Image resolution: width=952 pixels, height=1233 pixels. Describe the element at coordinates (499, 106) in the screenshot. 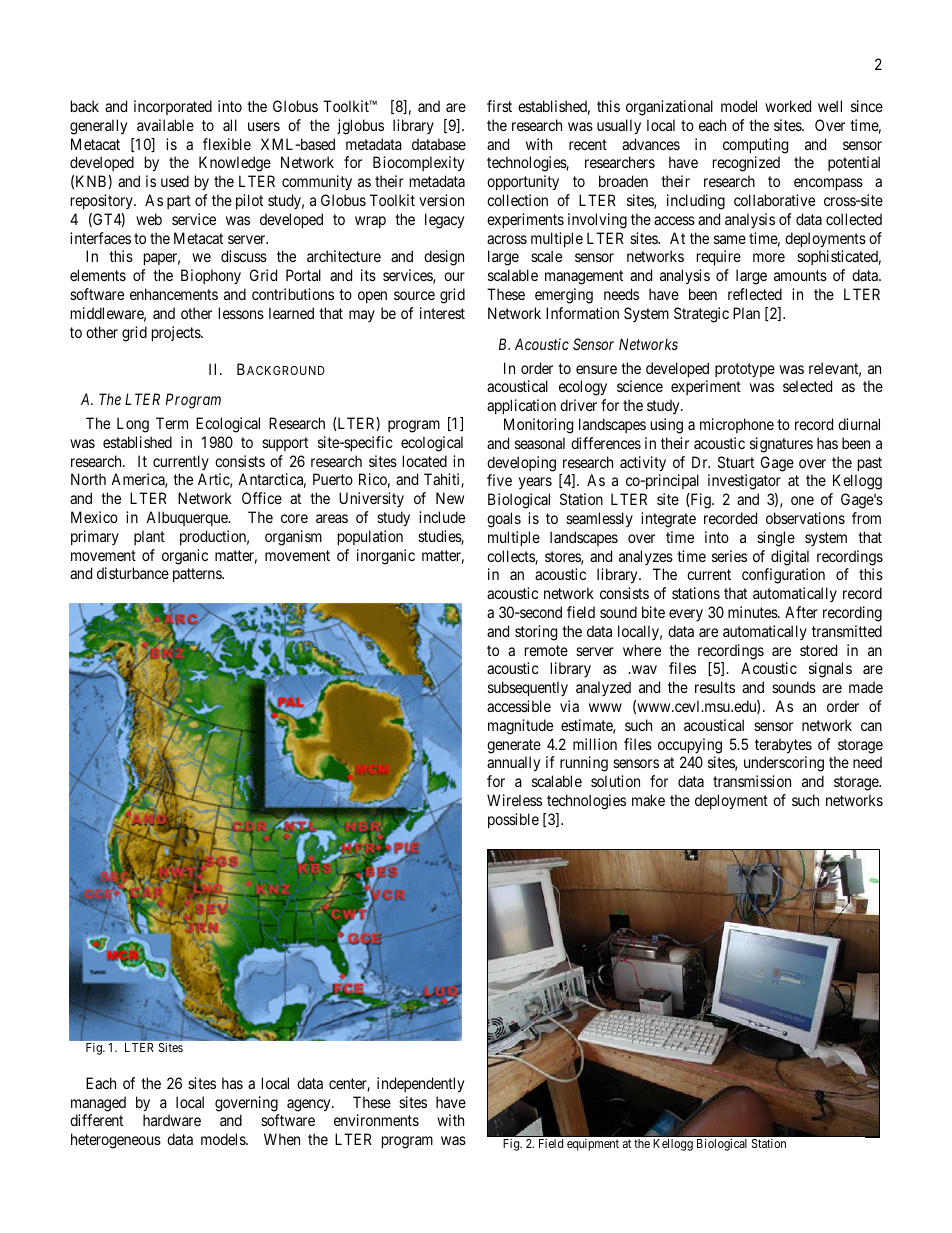

I see `first` at that location.
